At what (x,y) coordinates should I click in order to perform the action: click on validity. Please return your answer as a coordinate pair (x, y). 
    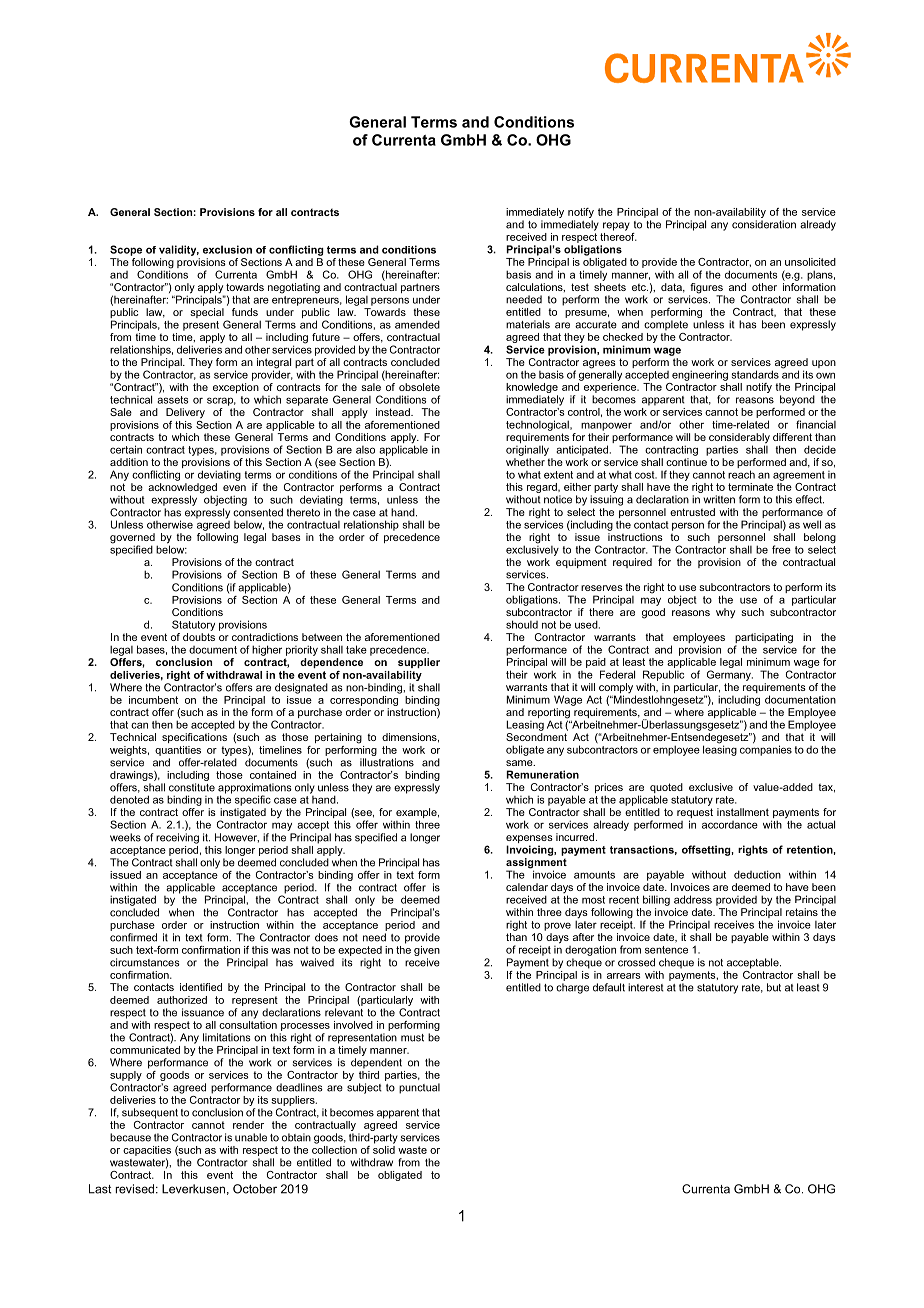
    Looking at the image, I should click on (179, 250).
